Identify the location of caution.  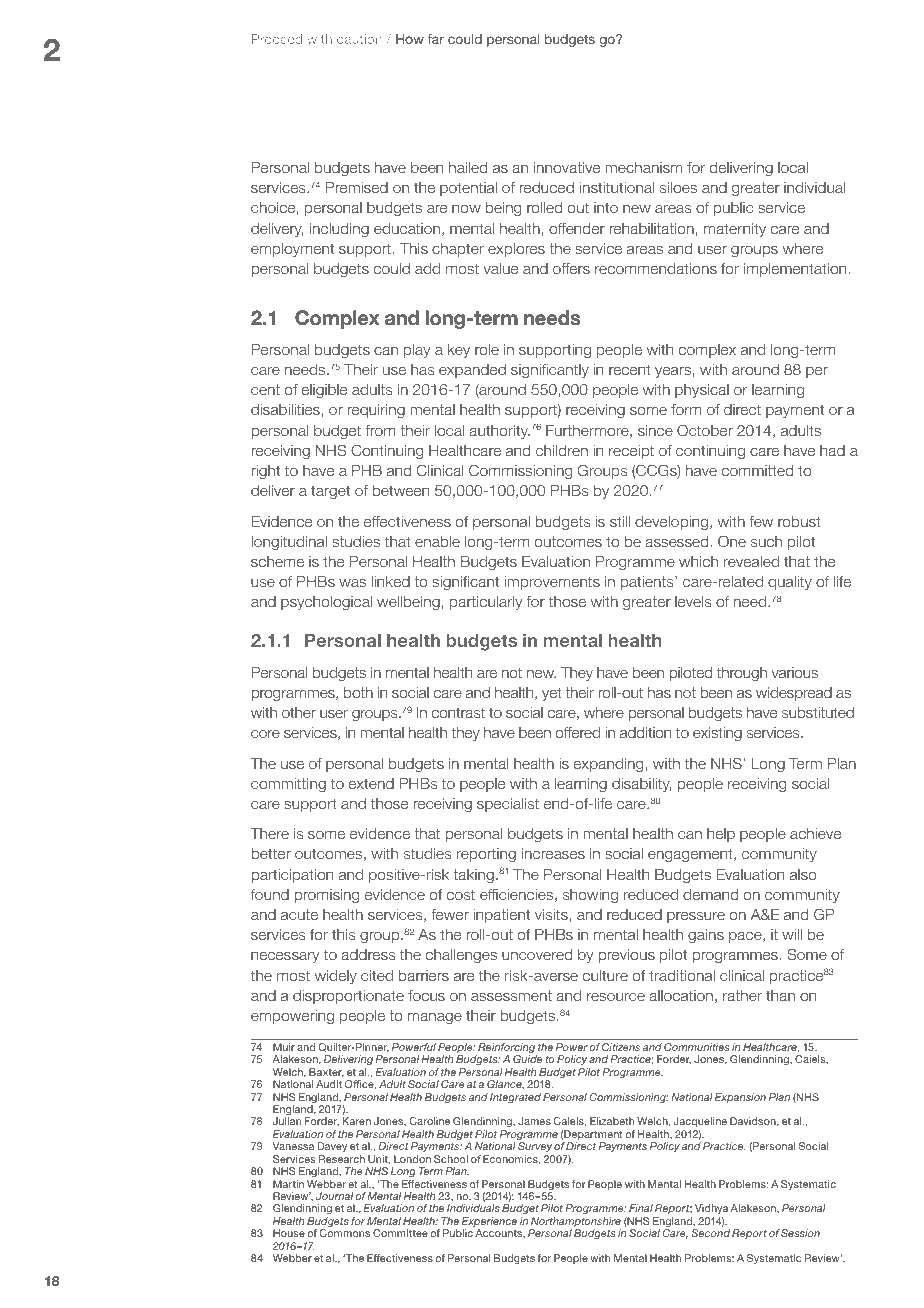
(359, 39).
